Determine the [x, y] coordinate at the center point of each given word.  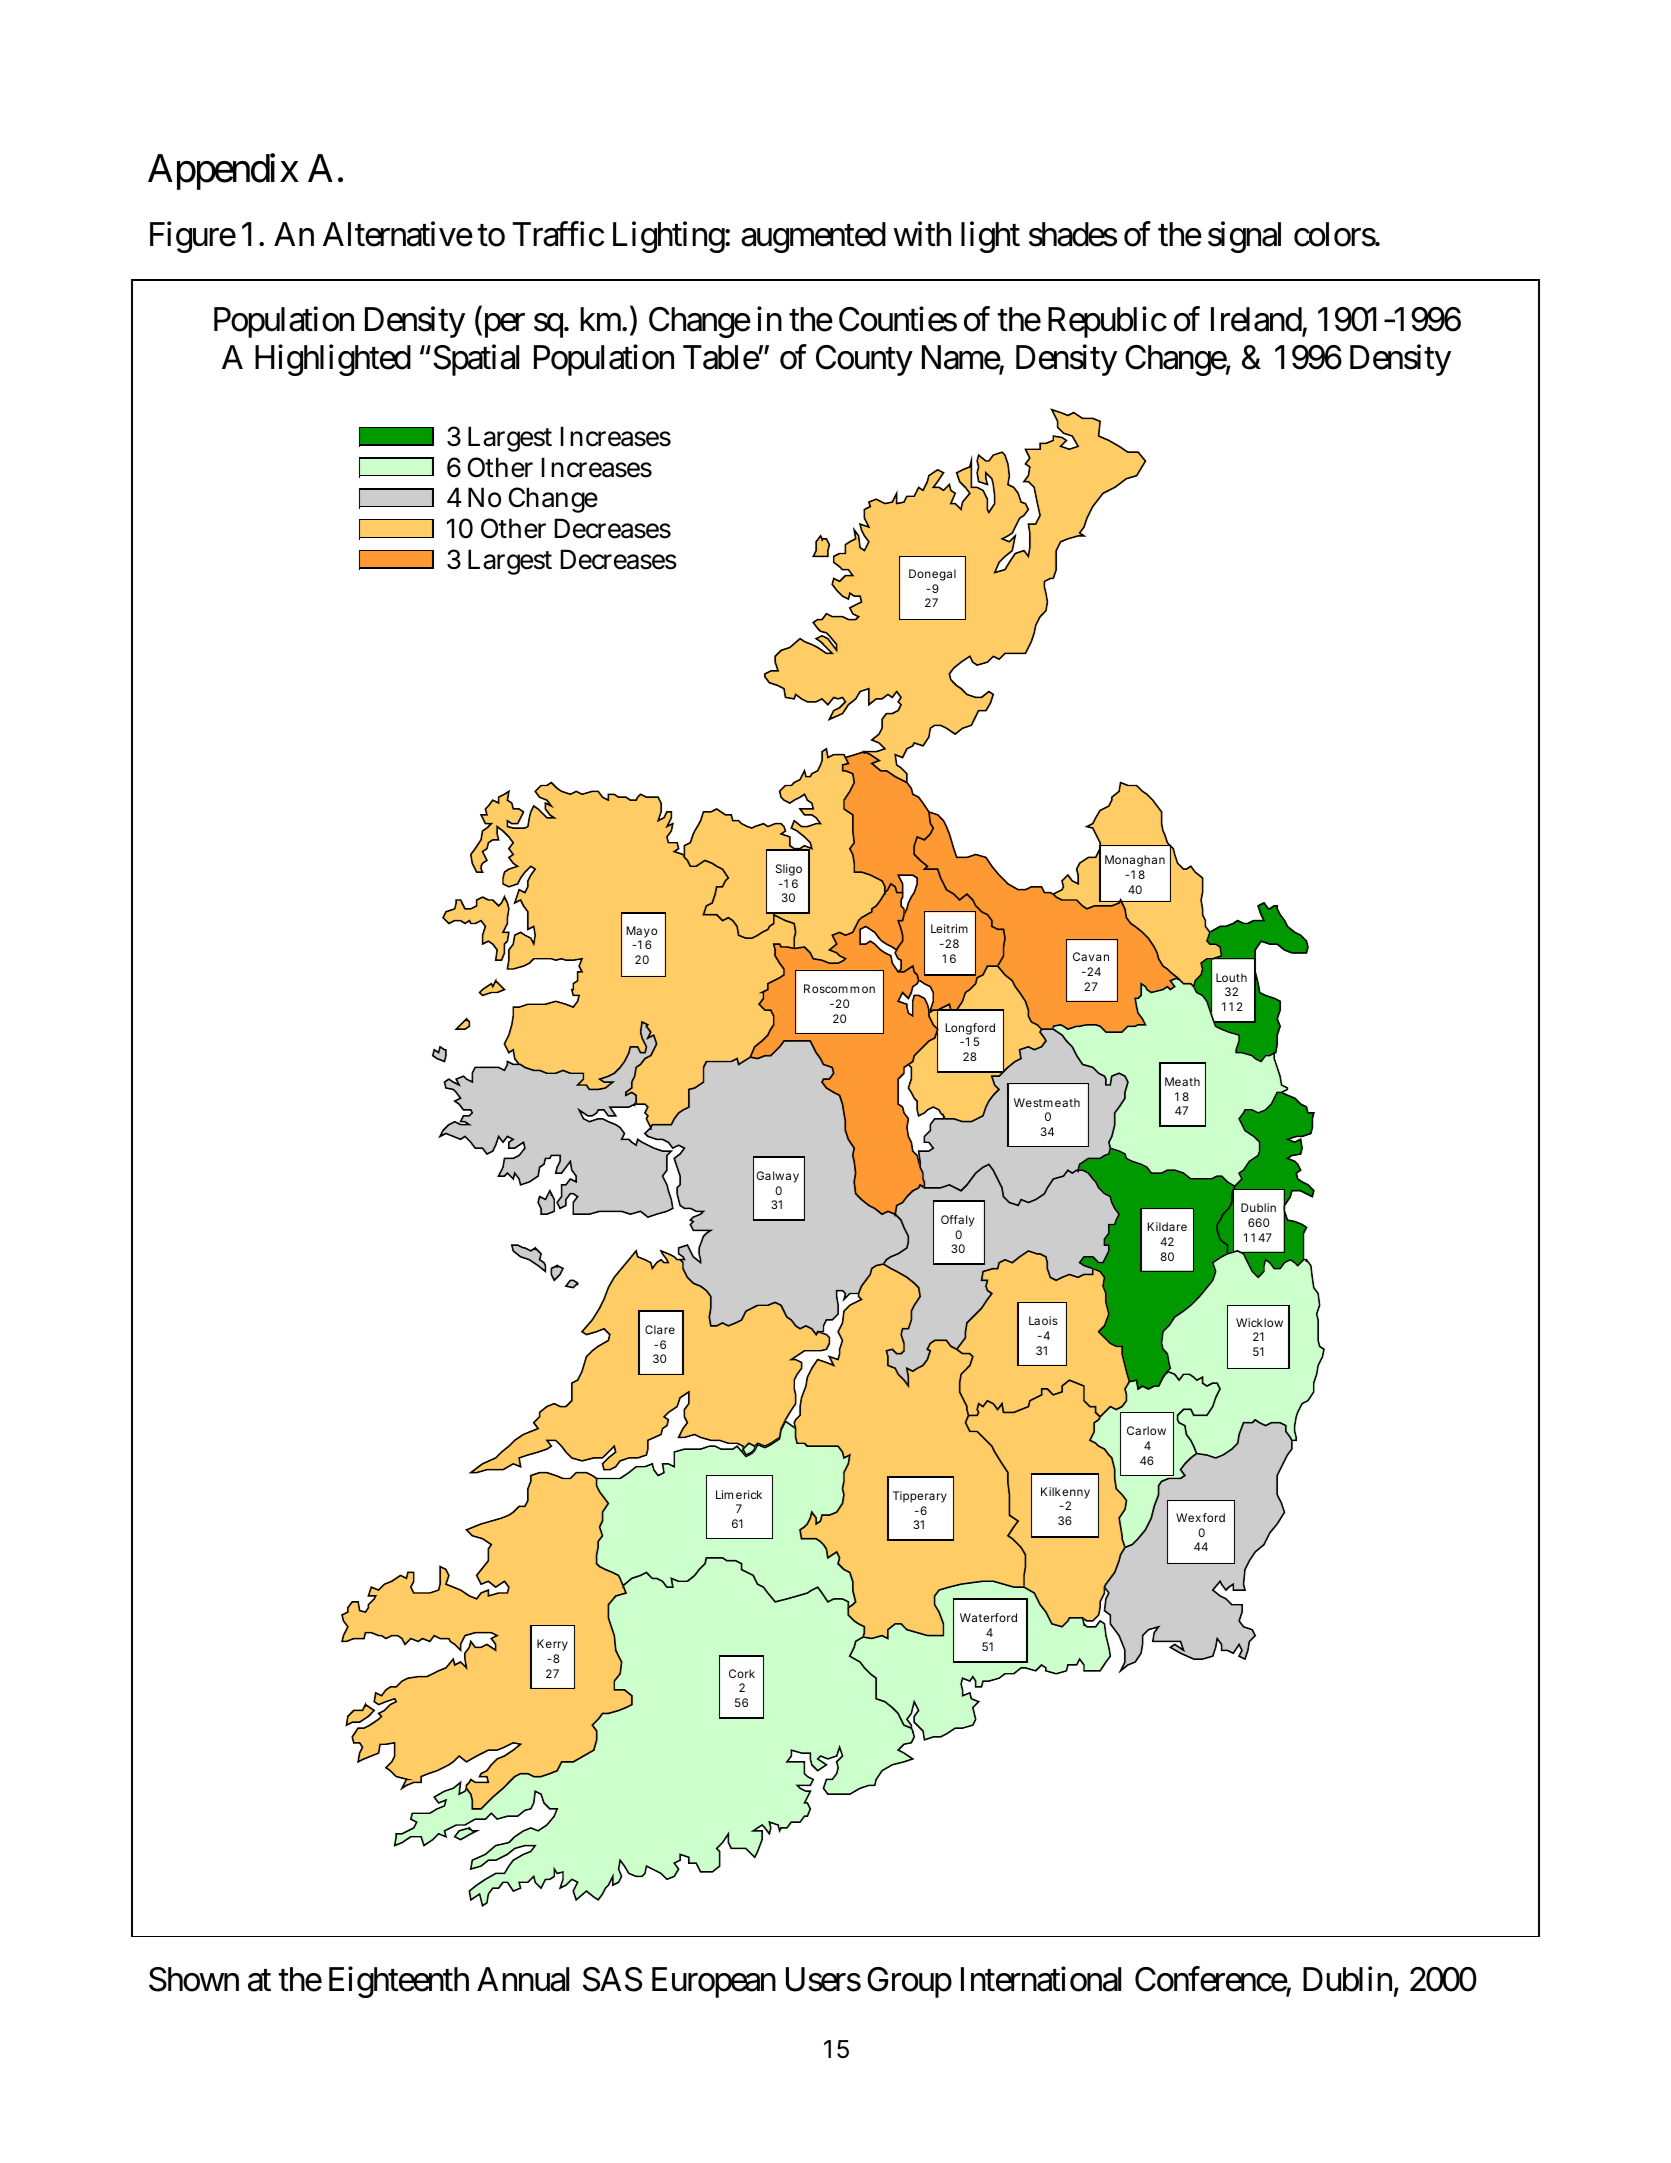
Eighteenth [399, 1982]
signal [1244, 237]
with [922, 233]
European [714, 1982]
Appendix [223, 172]
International [1041, 1979]
